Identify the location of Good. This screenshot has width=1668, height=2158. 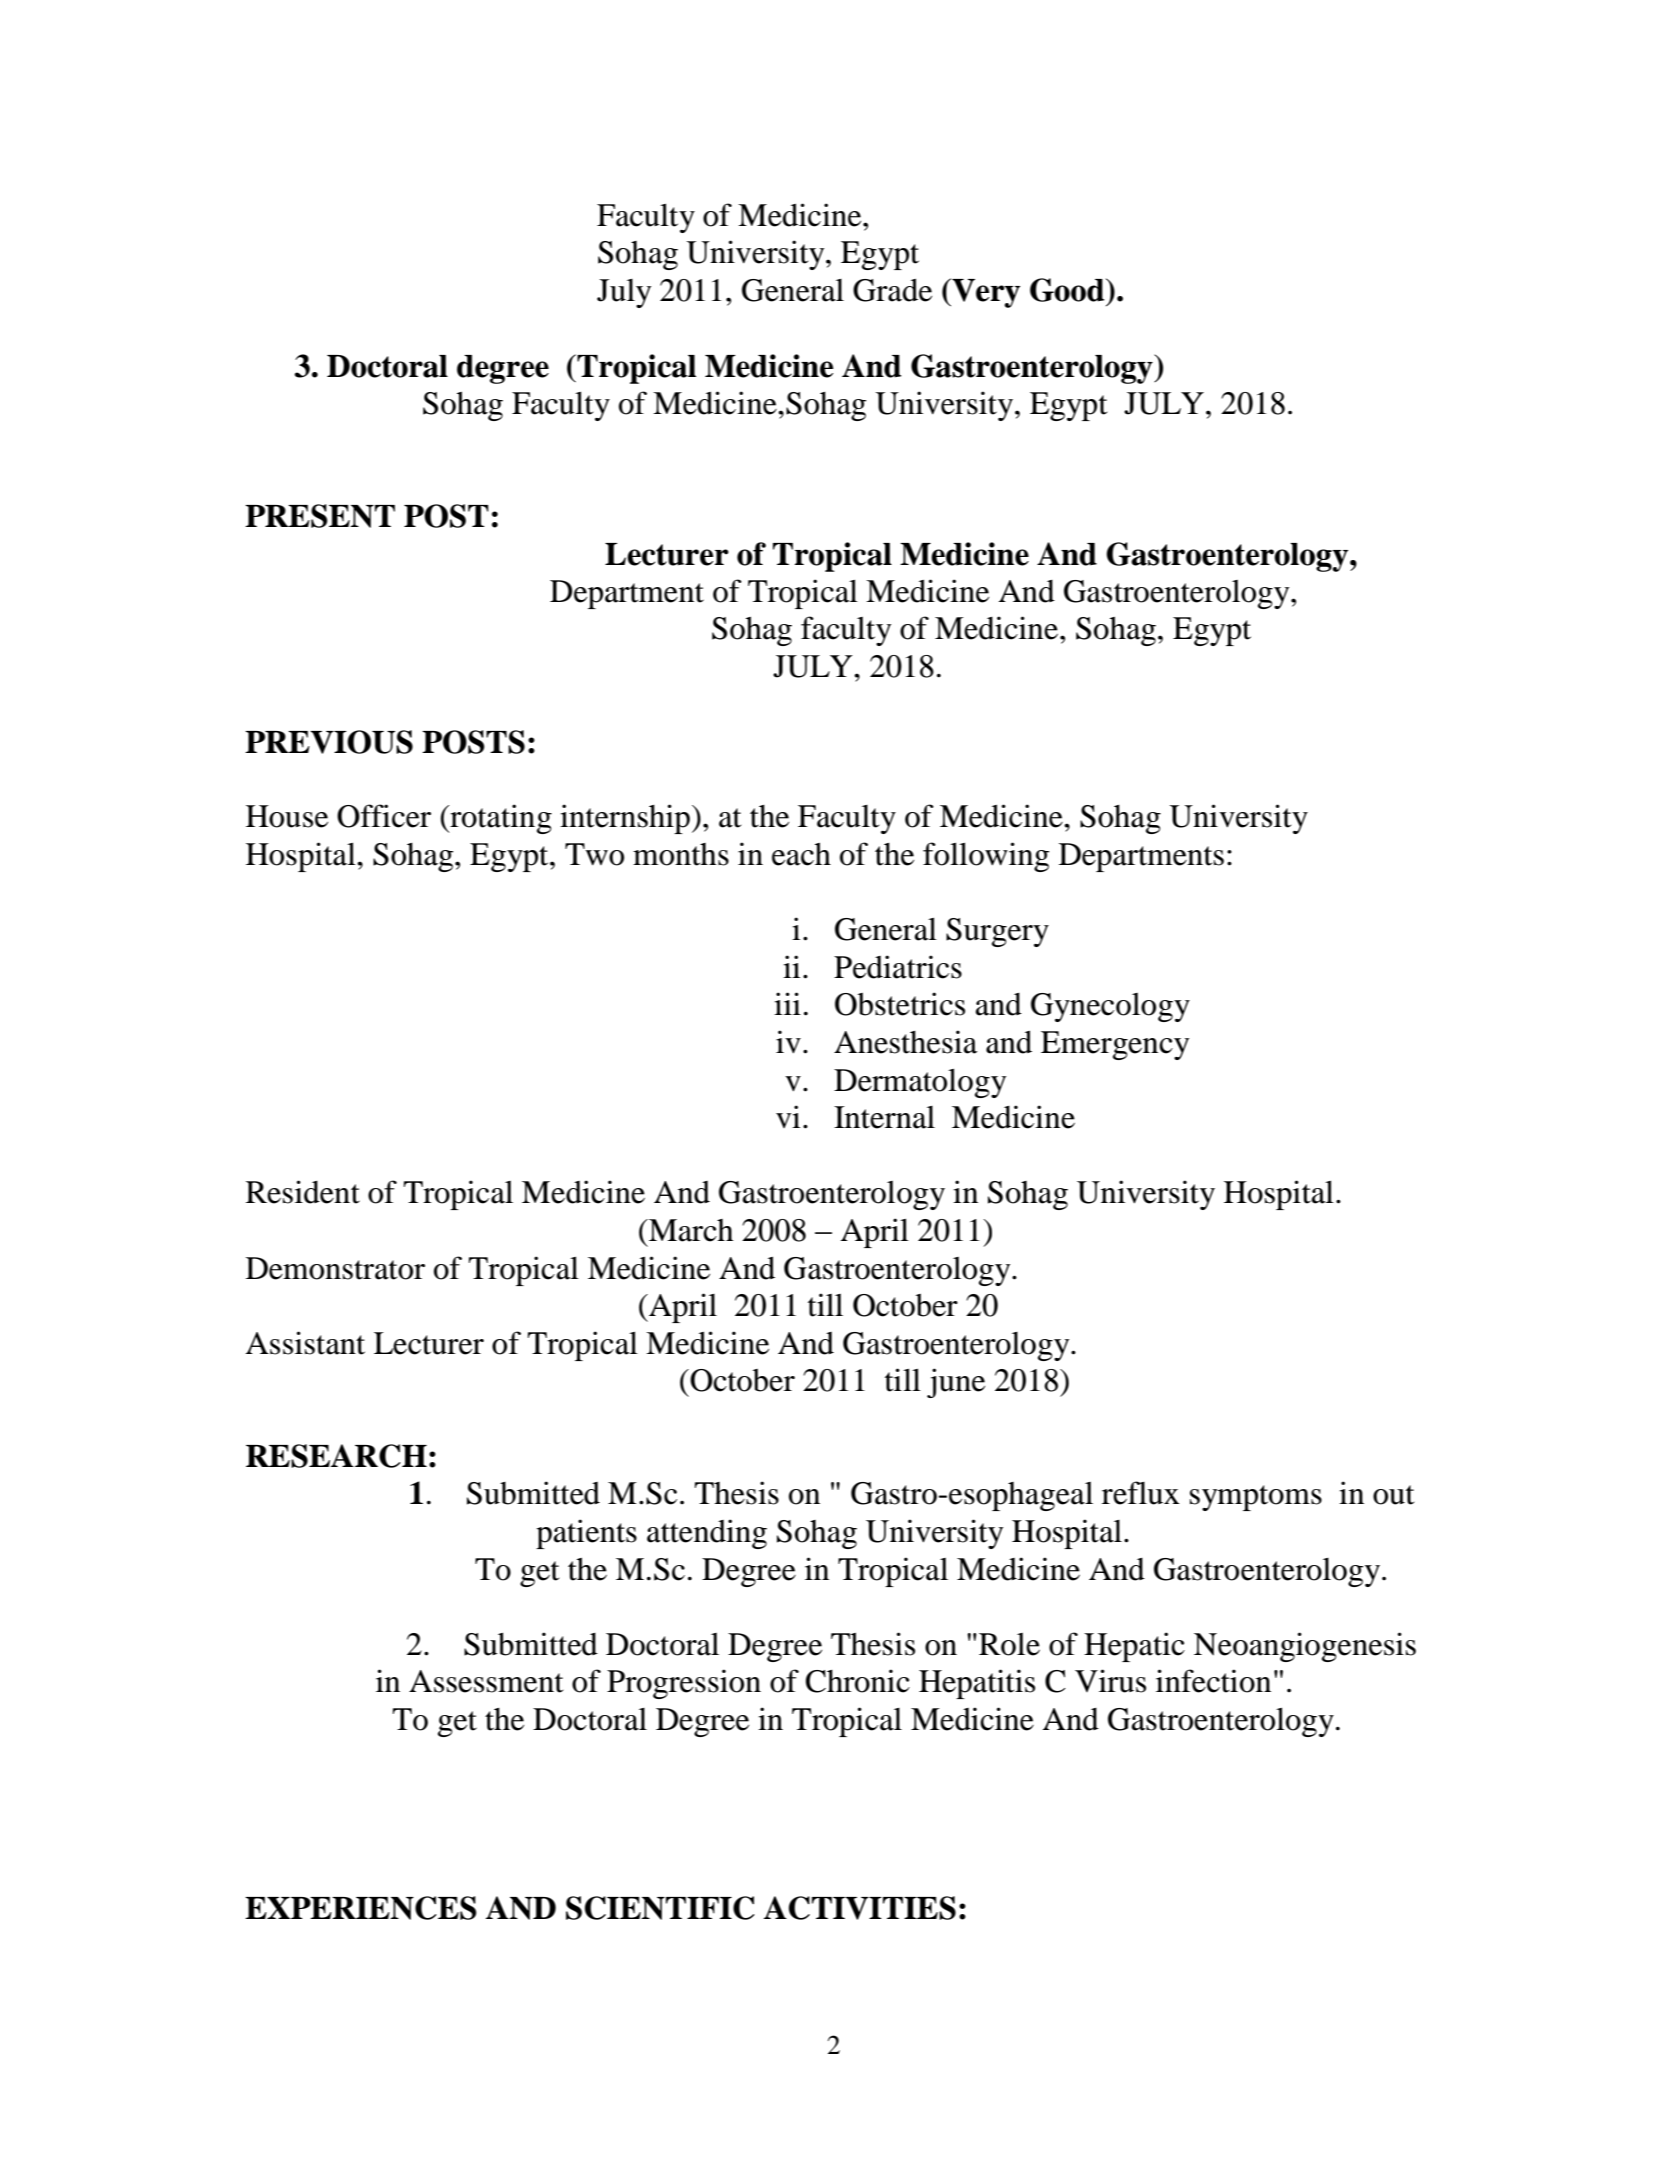
(1068, 290).
